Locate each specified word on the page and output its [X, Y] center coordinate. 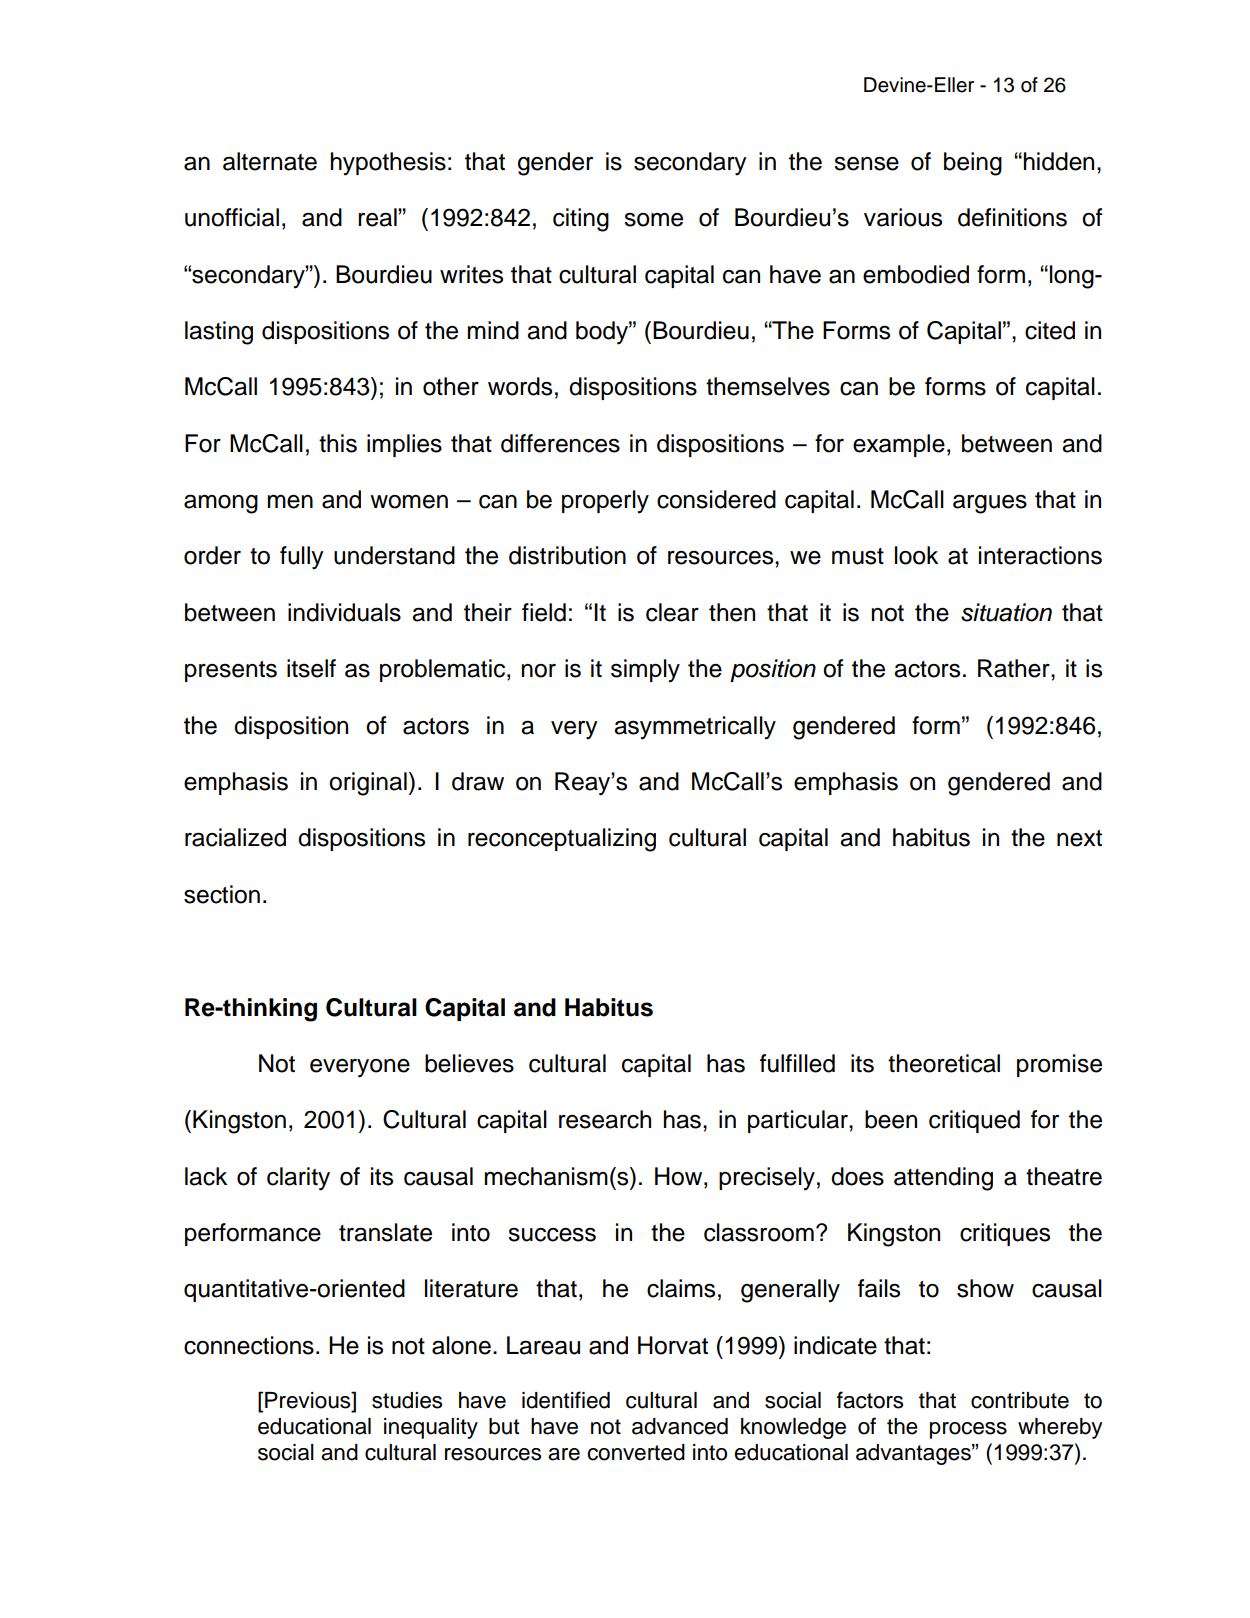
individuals [344, 612]
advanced [680, 1426]
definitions [1012, 217]
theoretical [944, 1063]
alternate [270, 161]
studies [407, 1400]
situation [1006, 612]
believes [469, 1063]
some [653, 220]
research [605, 1119]
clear [672, 612]
